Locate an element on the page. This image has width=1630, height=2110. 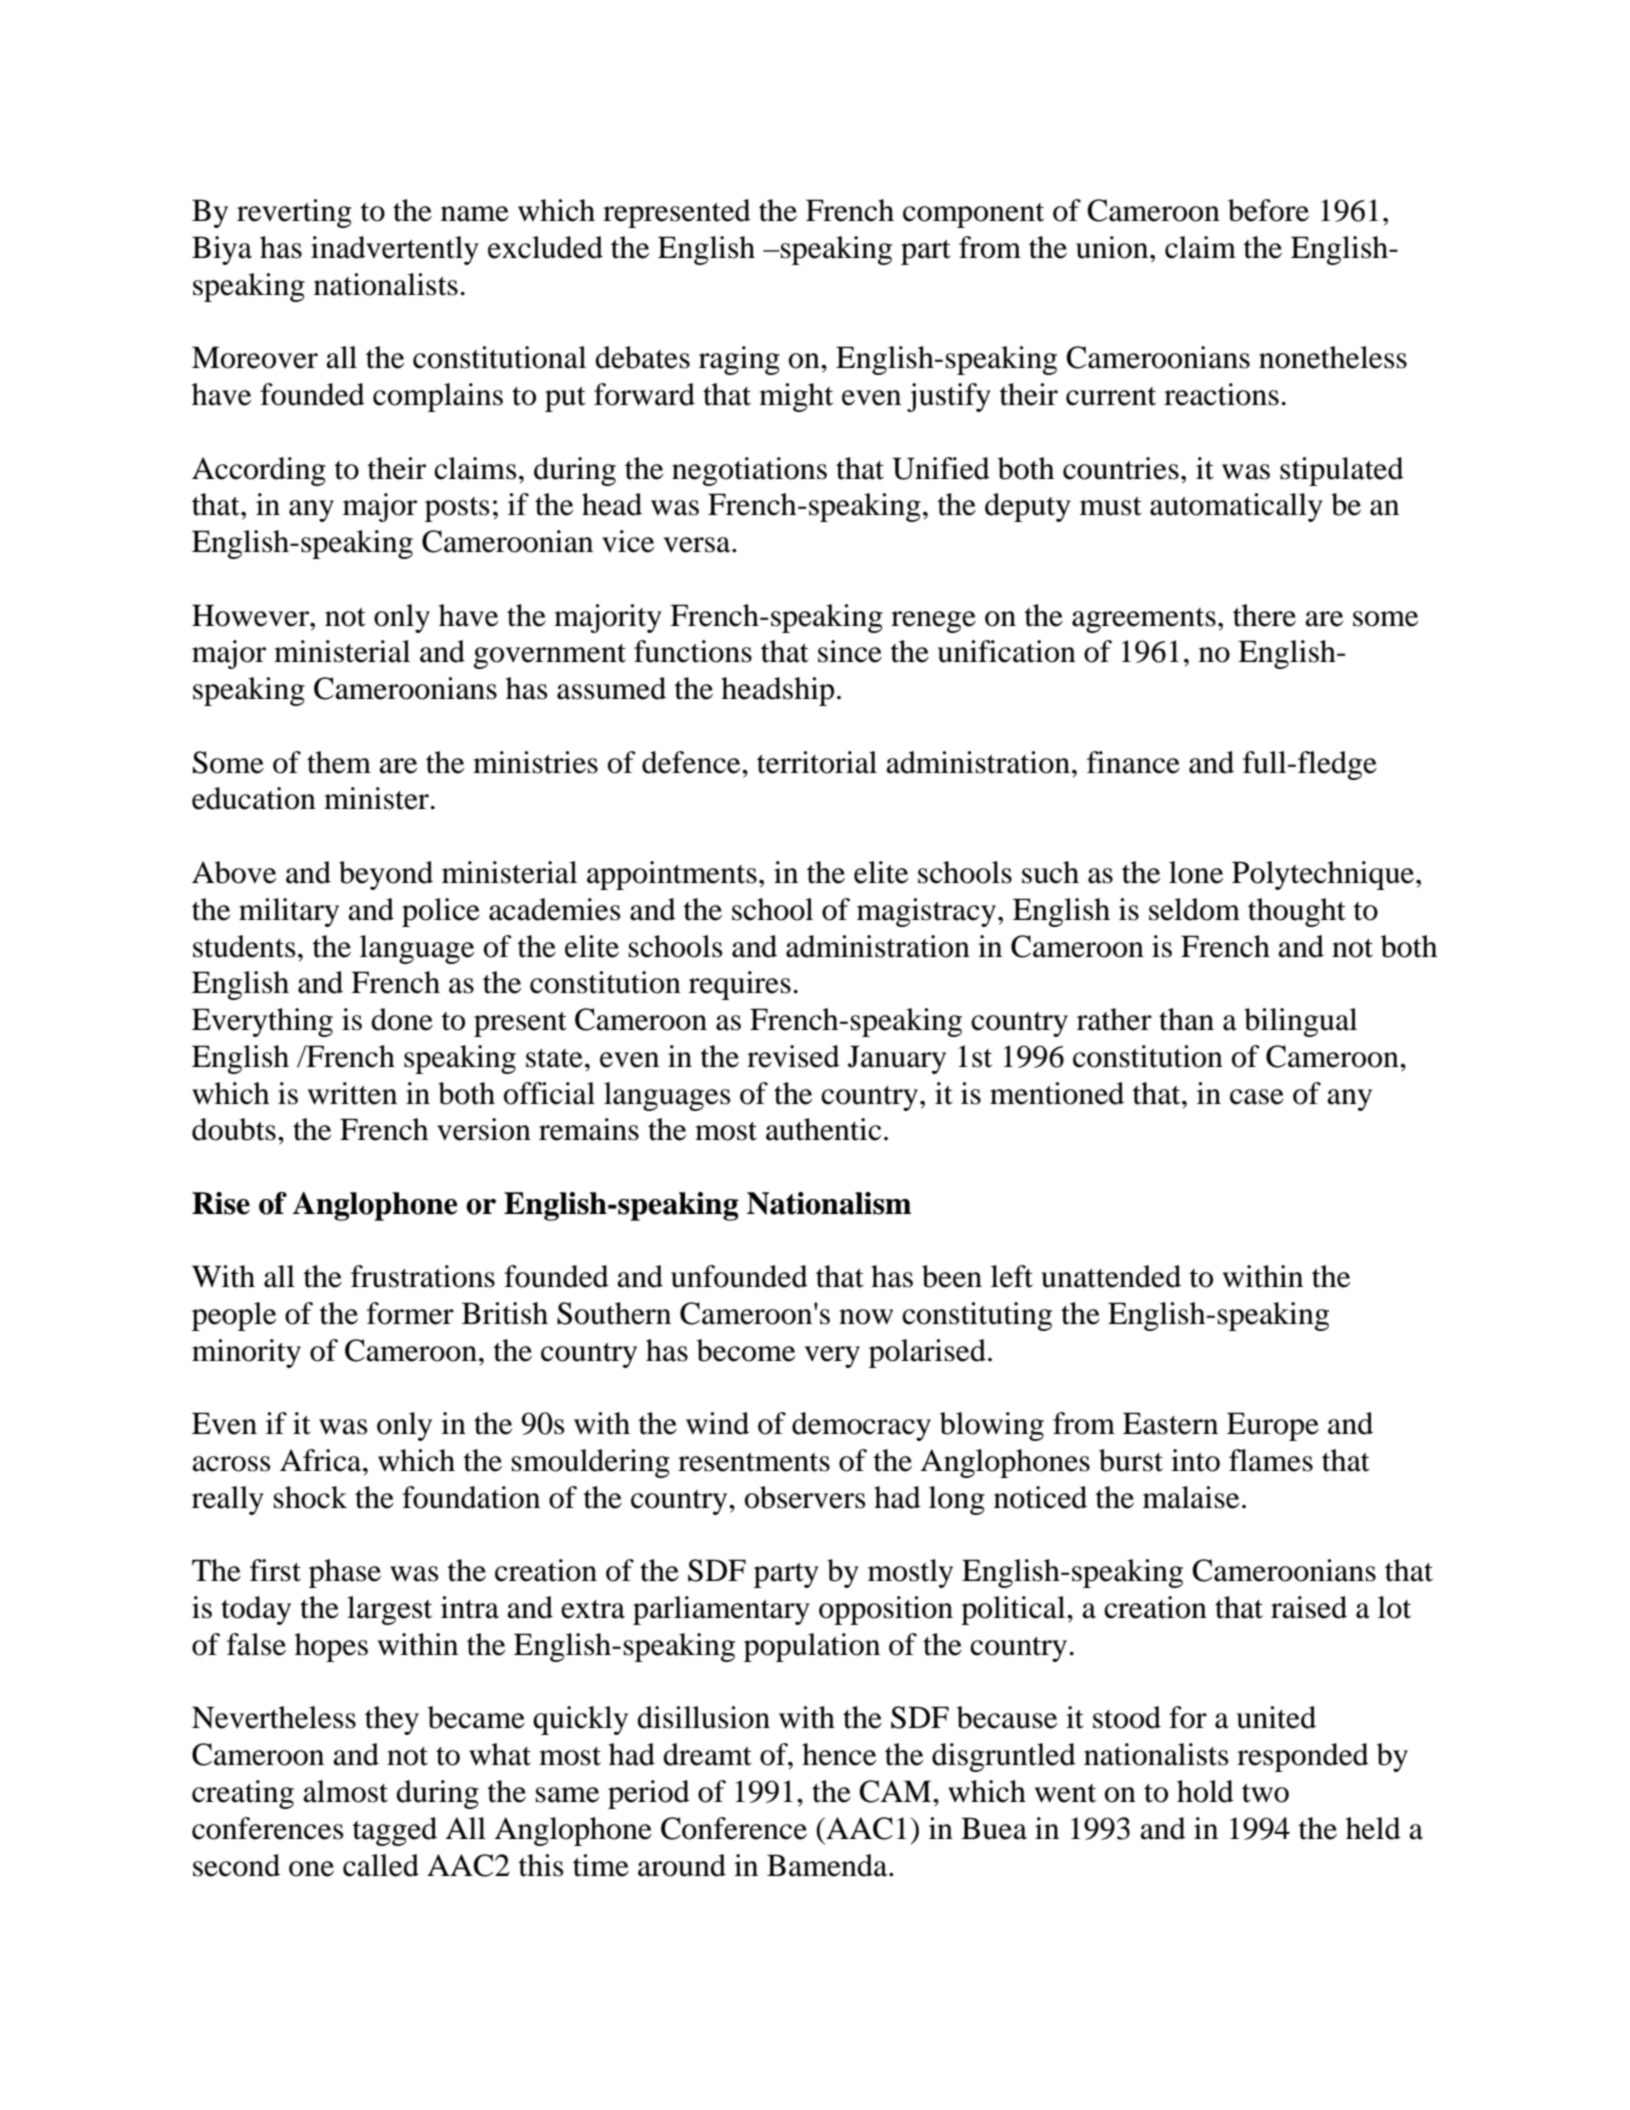
inadvertently is located at coordinates (395, 250).
